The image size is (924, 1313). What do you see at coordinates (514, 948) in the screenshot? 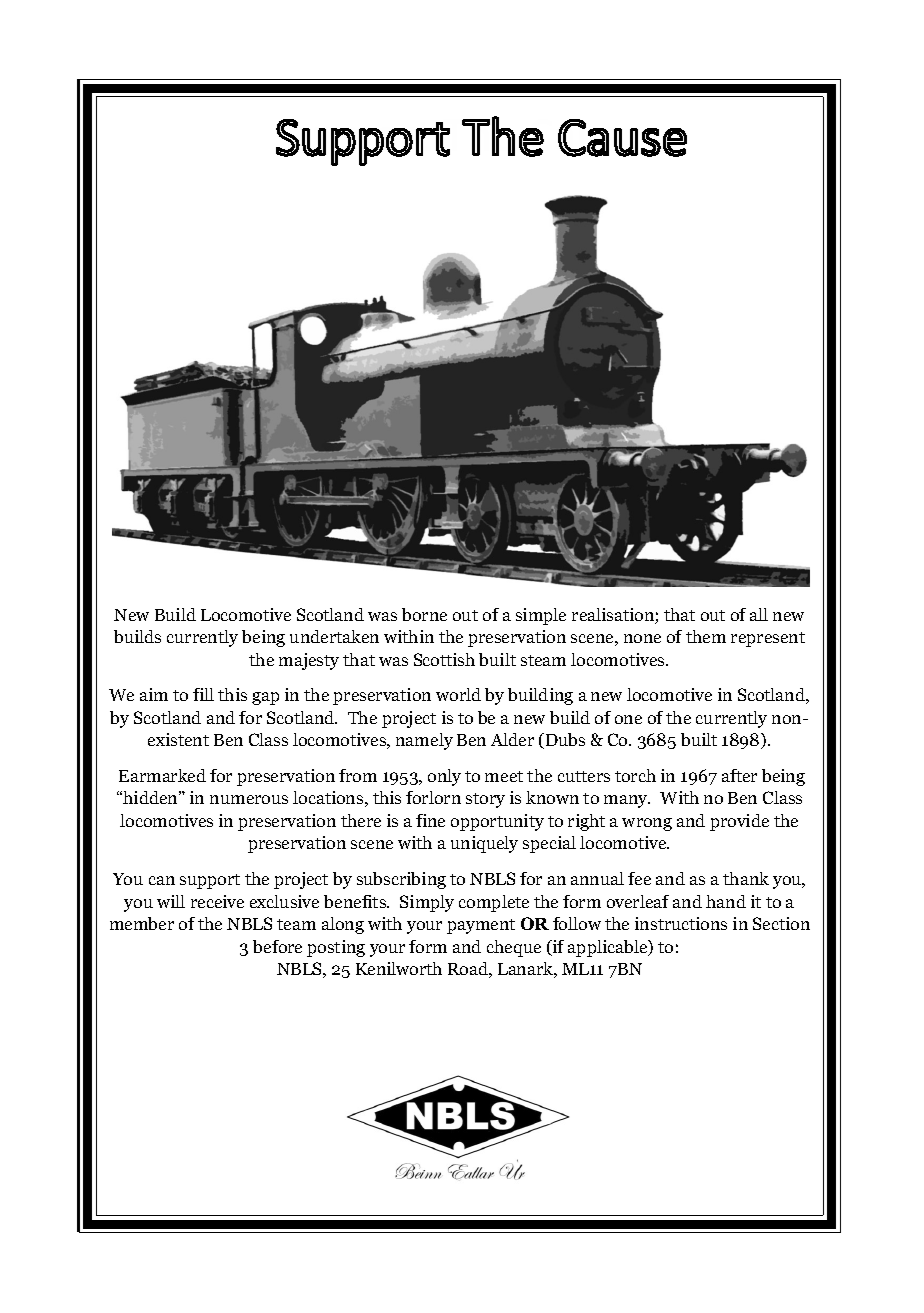
I see `cheque` at bounding box center [514, 948].
